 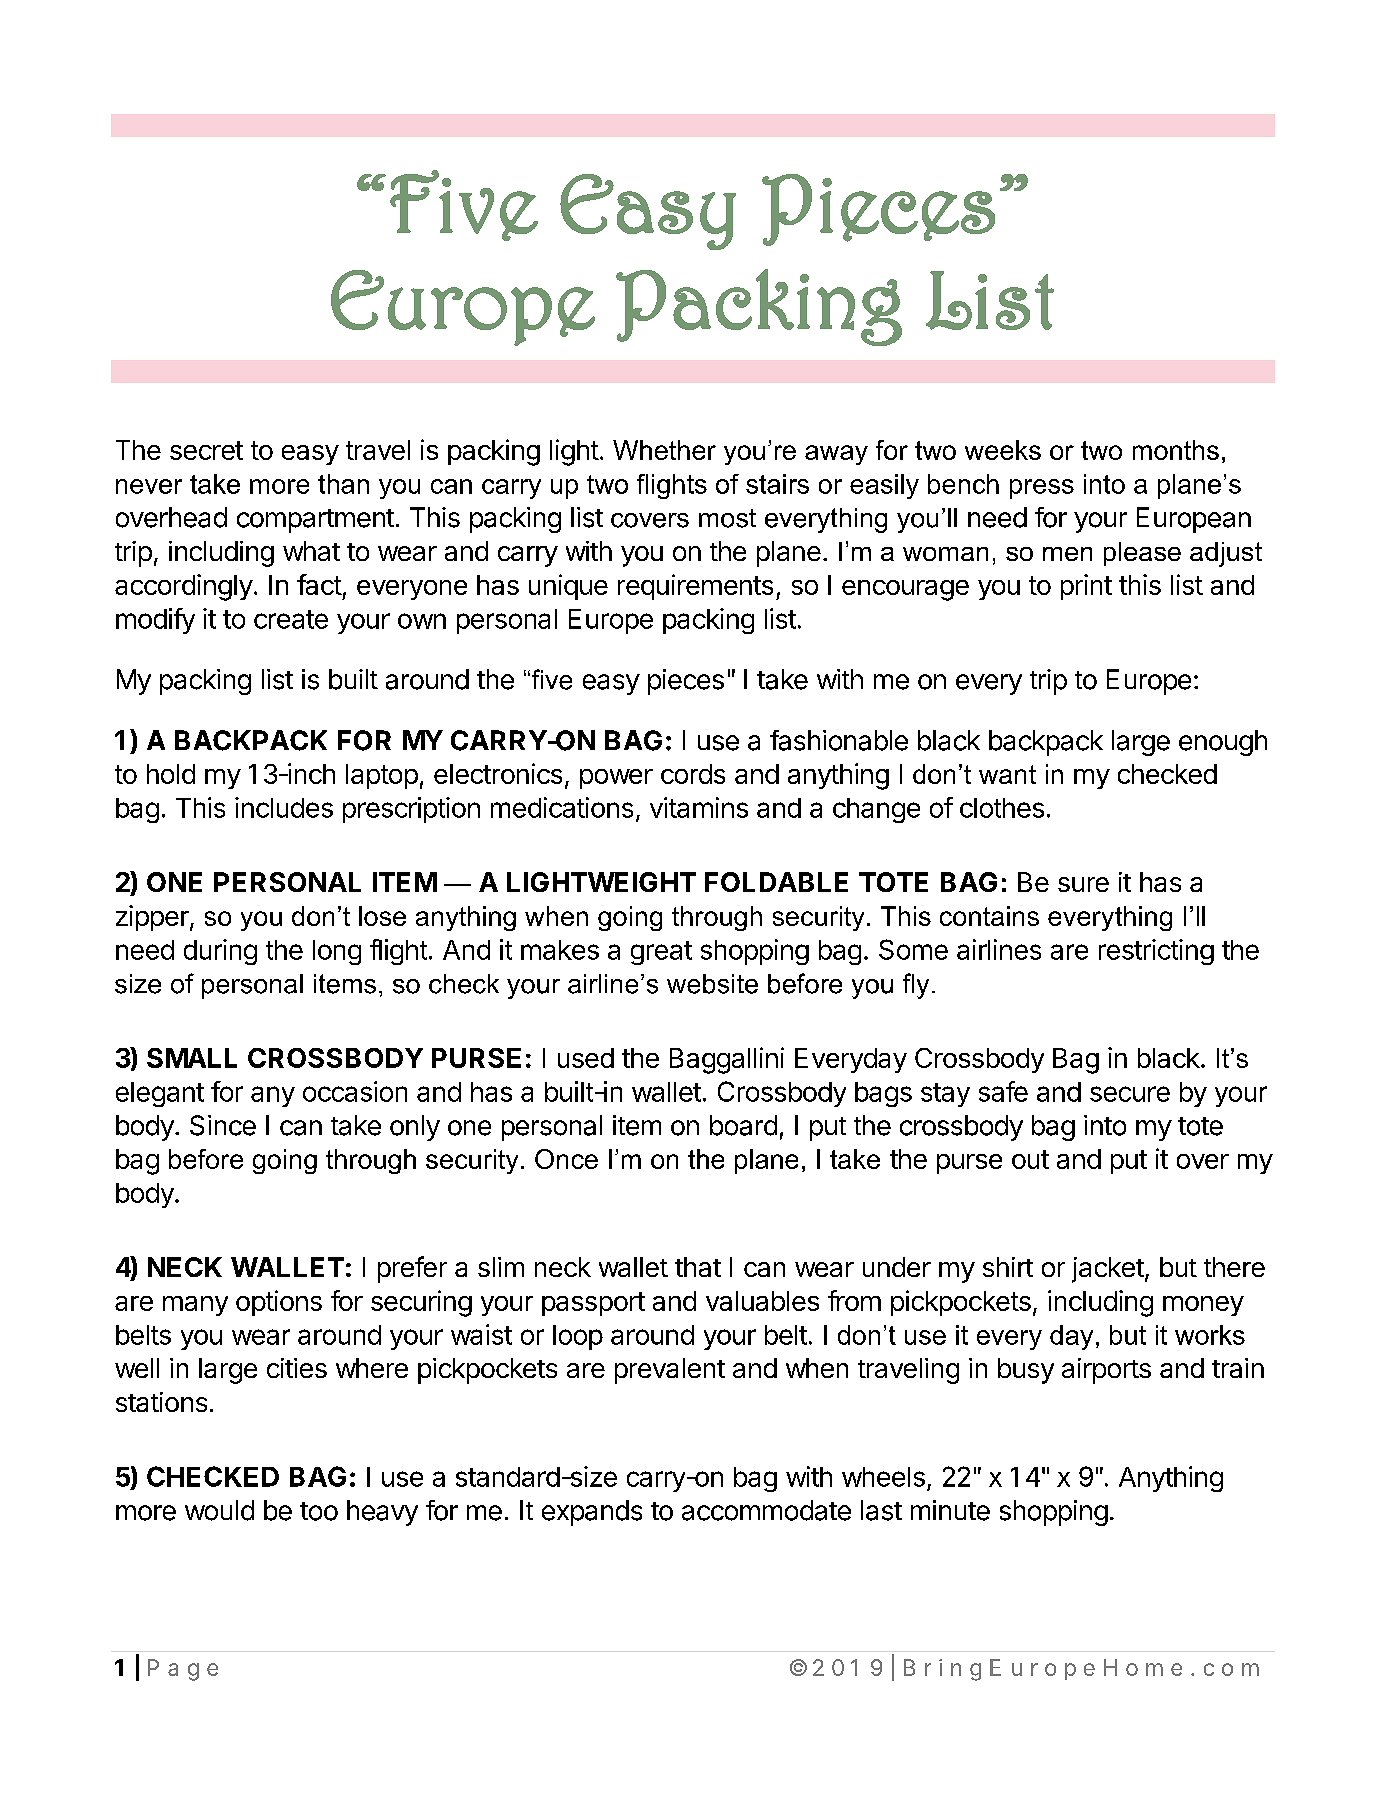 What do you see at coordinates (699, 807) in the screenshot?
I see `vitamins` at bounding box center [699, 807].
